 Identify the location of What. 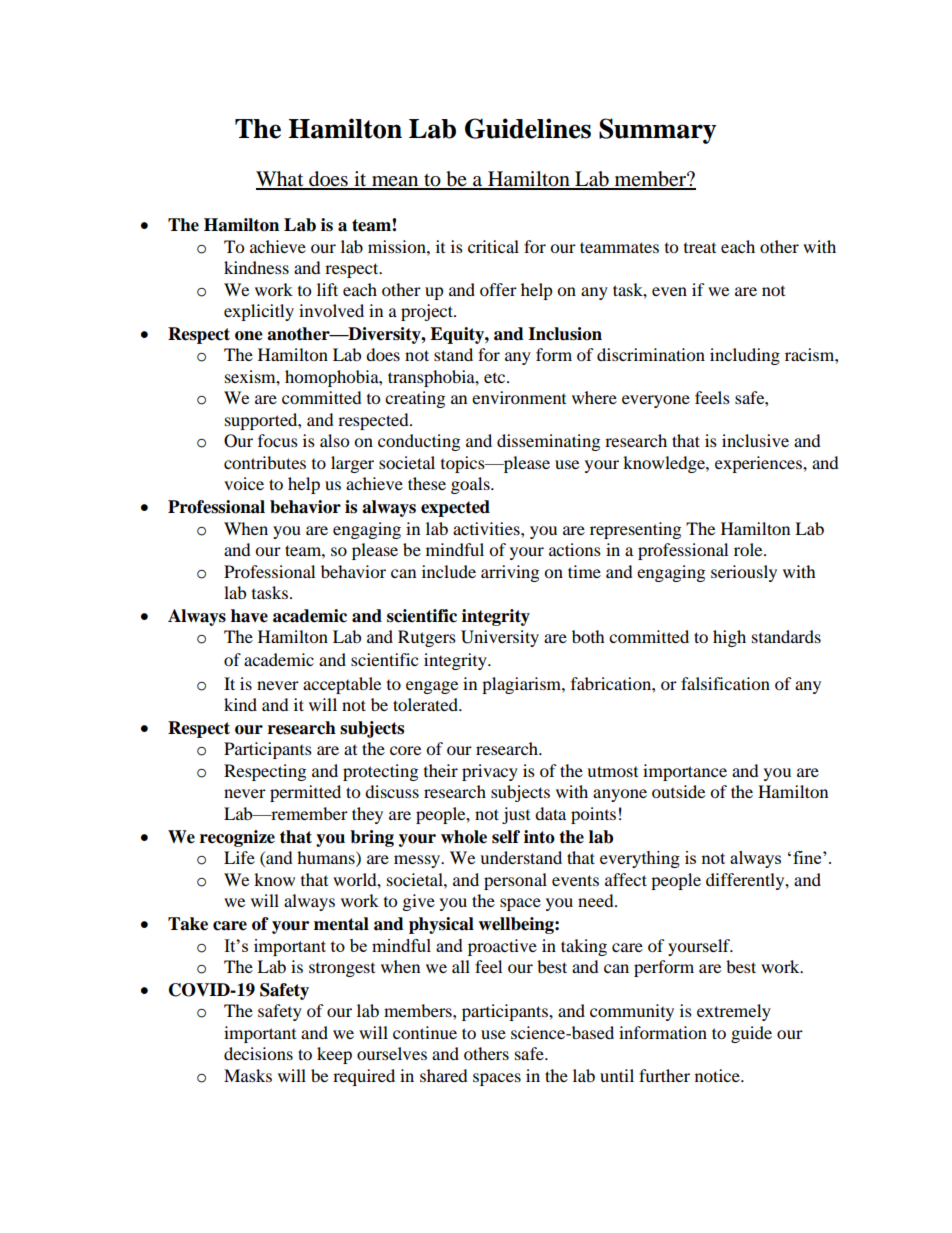
(281, 180).
